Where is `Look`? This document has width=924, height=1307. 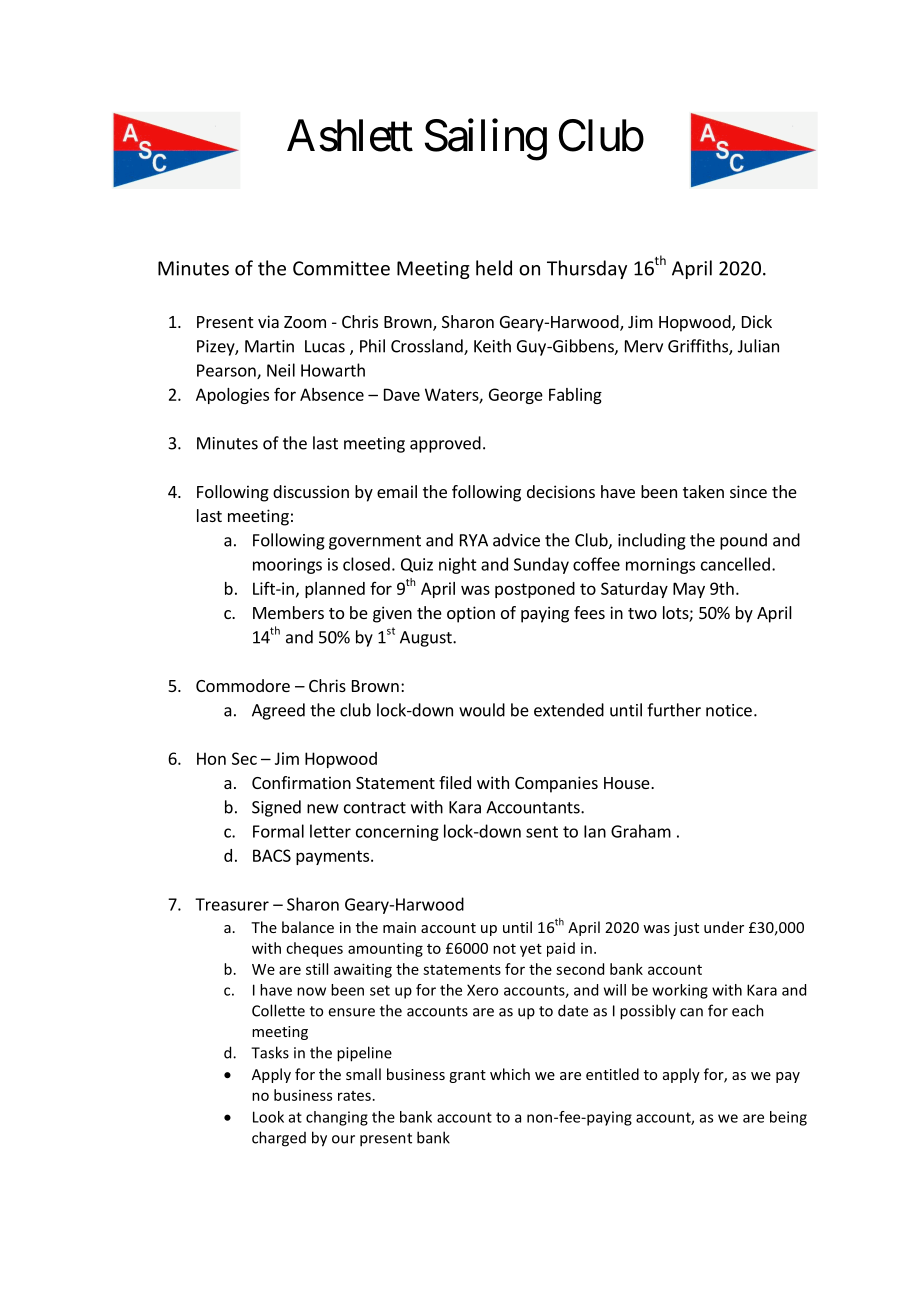
Look is located at coordinates (268, 1117).
